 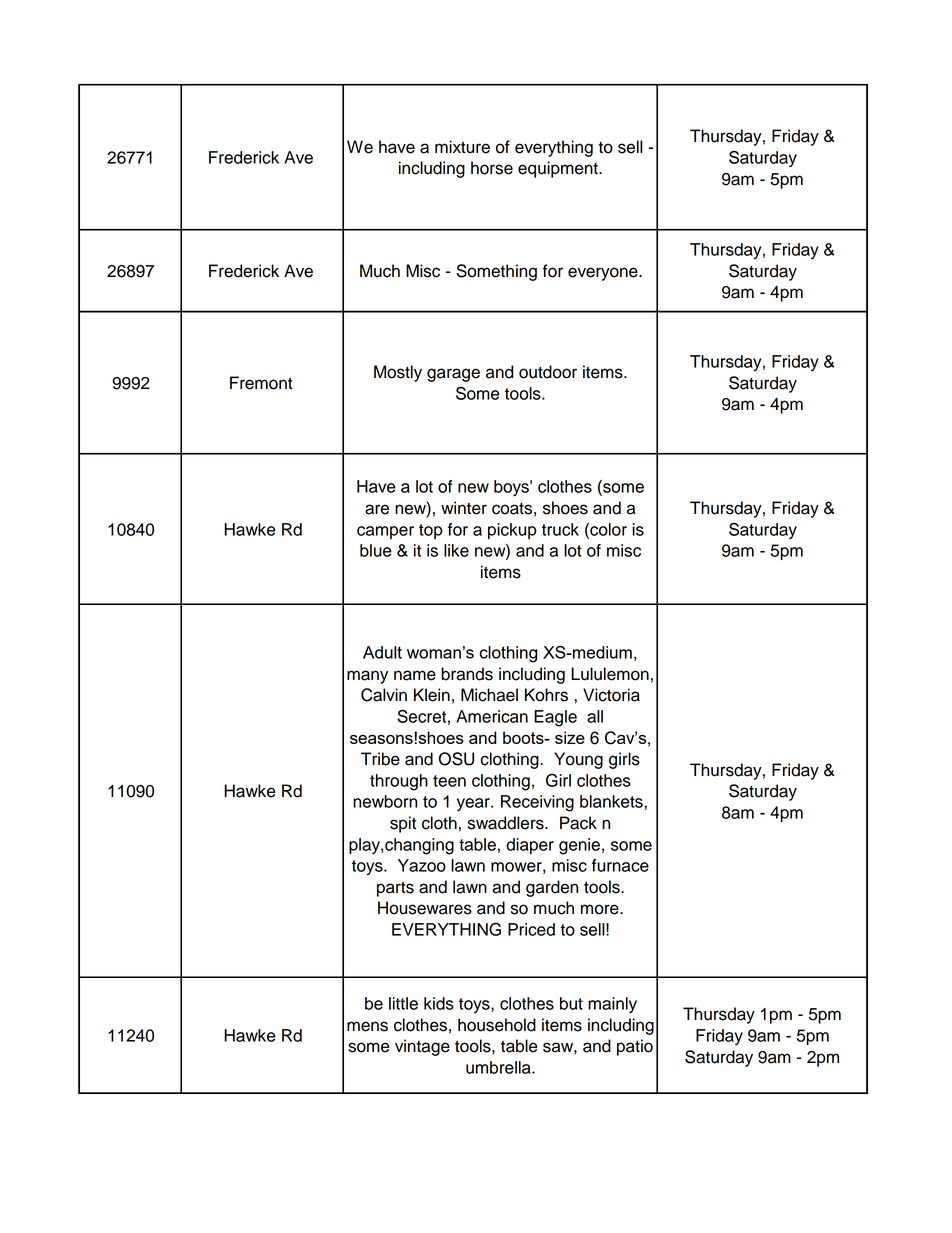 I want to click on mixture, so click(x=462, y=147).
